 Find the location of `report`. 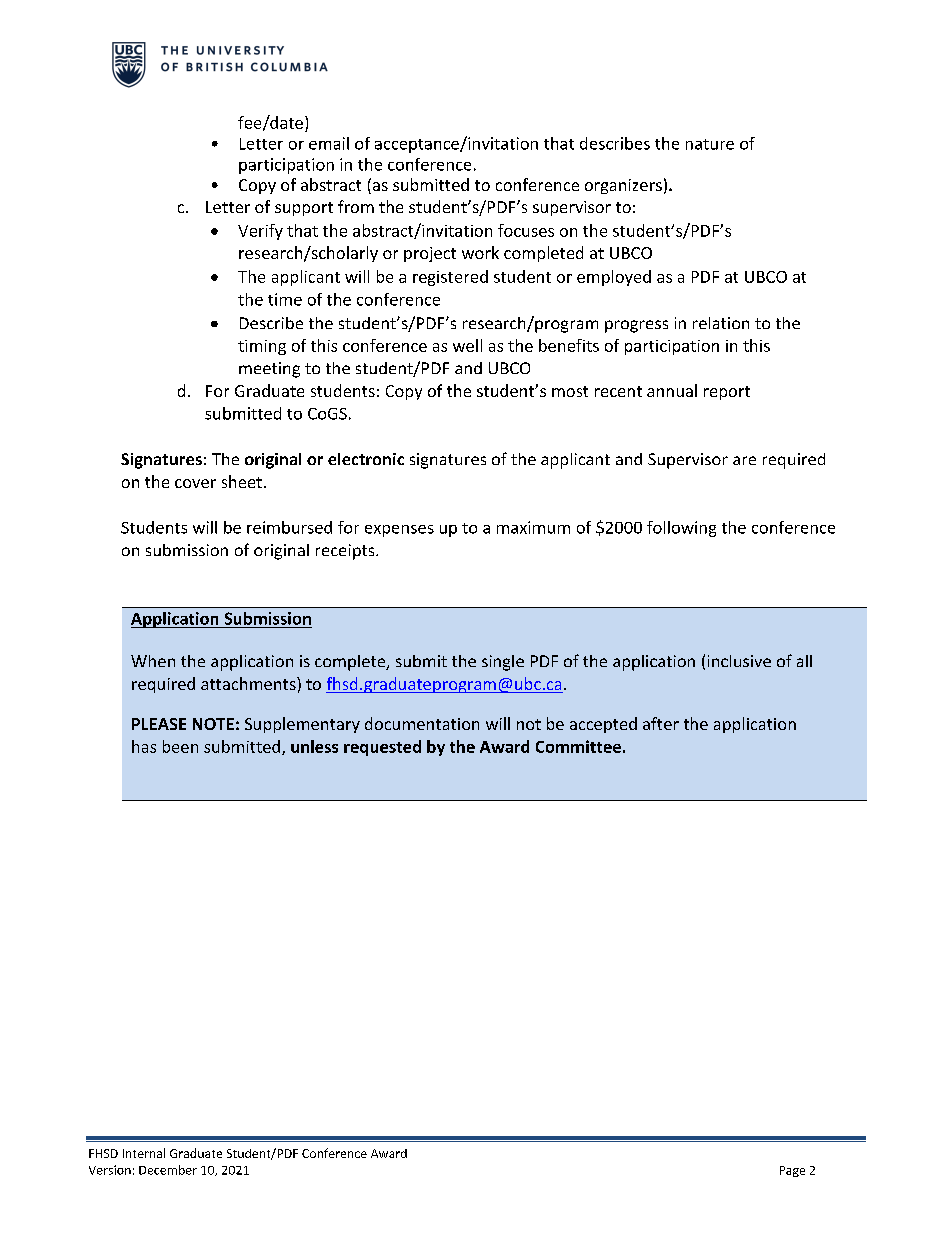

report is located at coordinates (727, 393).
